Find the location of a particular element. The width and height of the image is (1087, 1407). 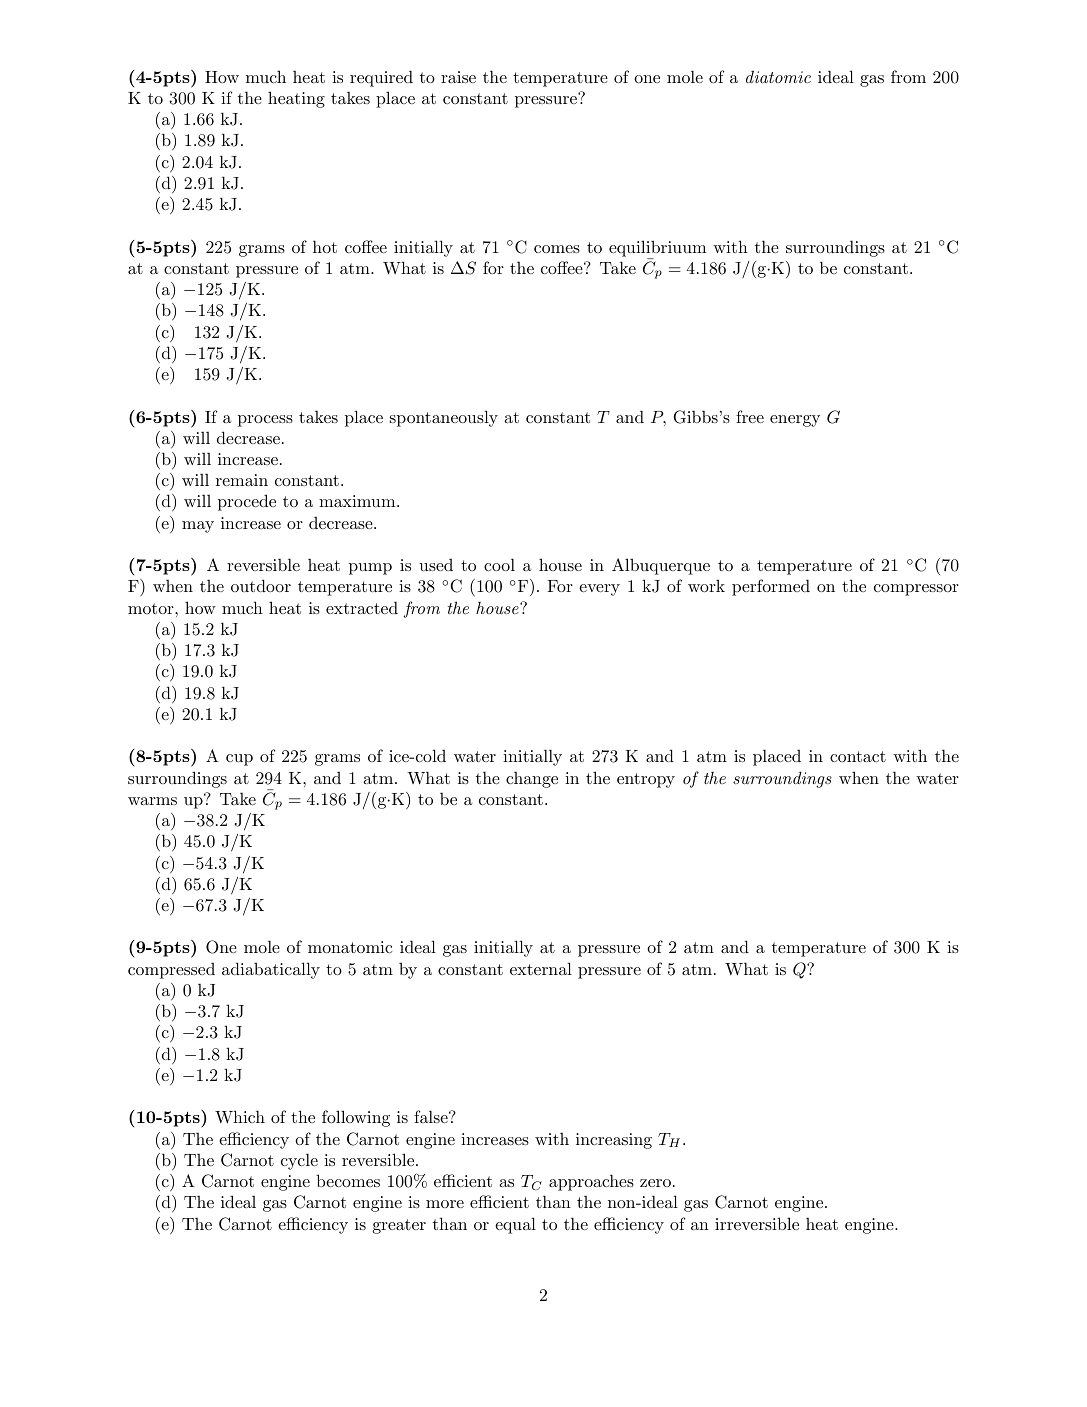

remain is located at coordinates (242, 480).
